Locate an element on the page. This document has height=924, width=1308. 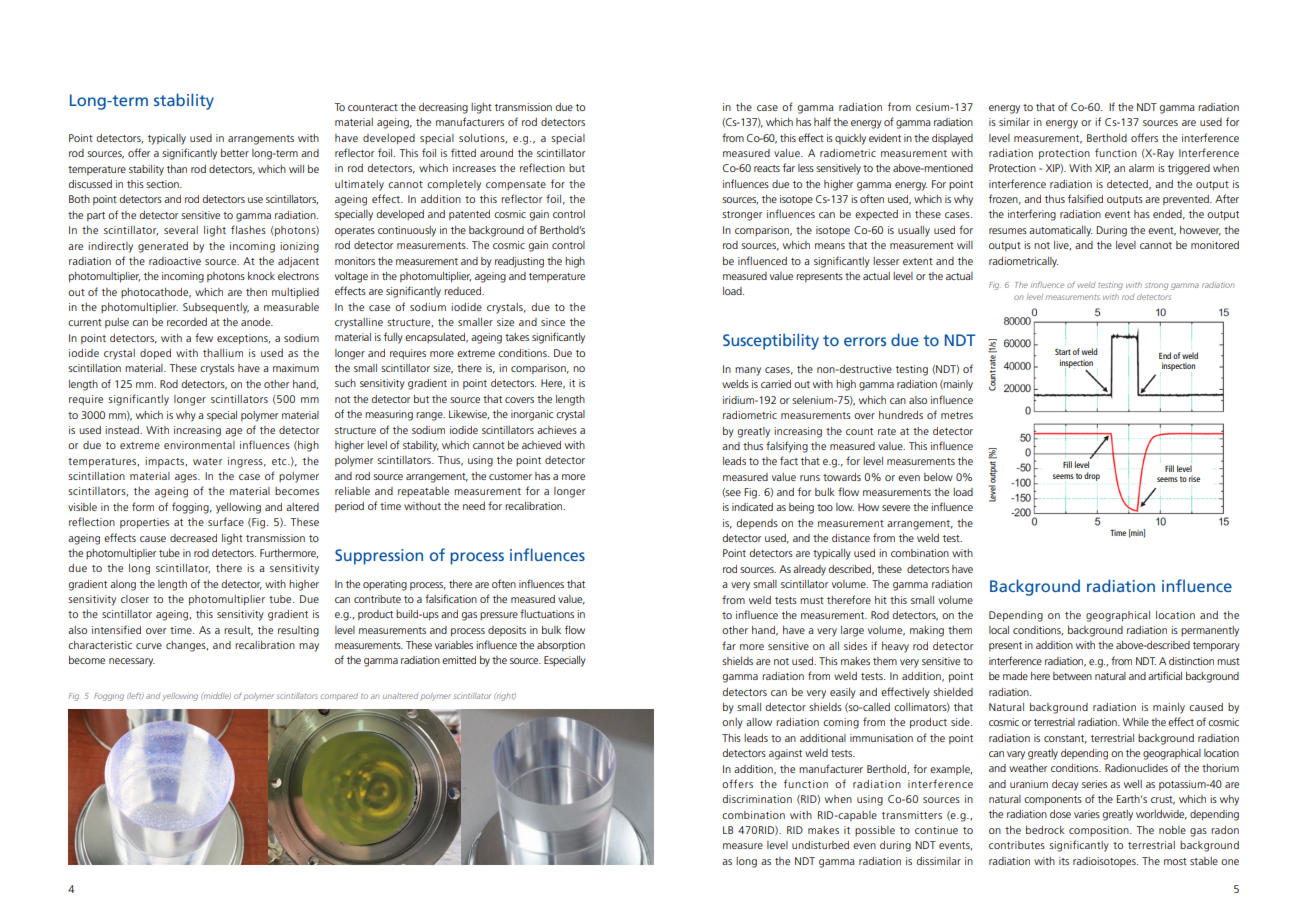
composition is located at coordinates (1100, 831).
